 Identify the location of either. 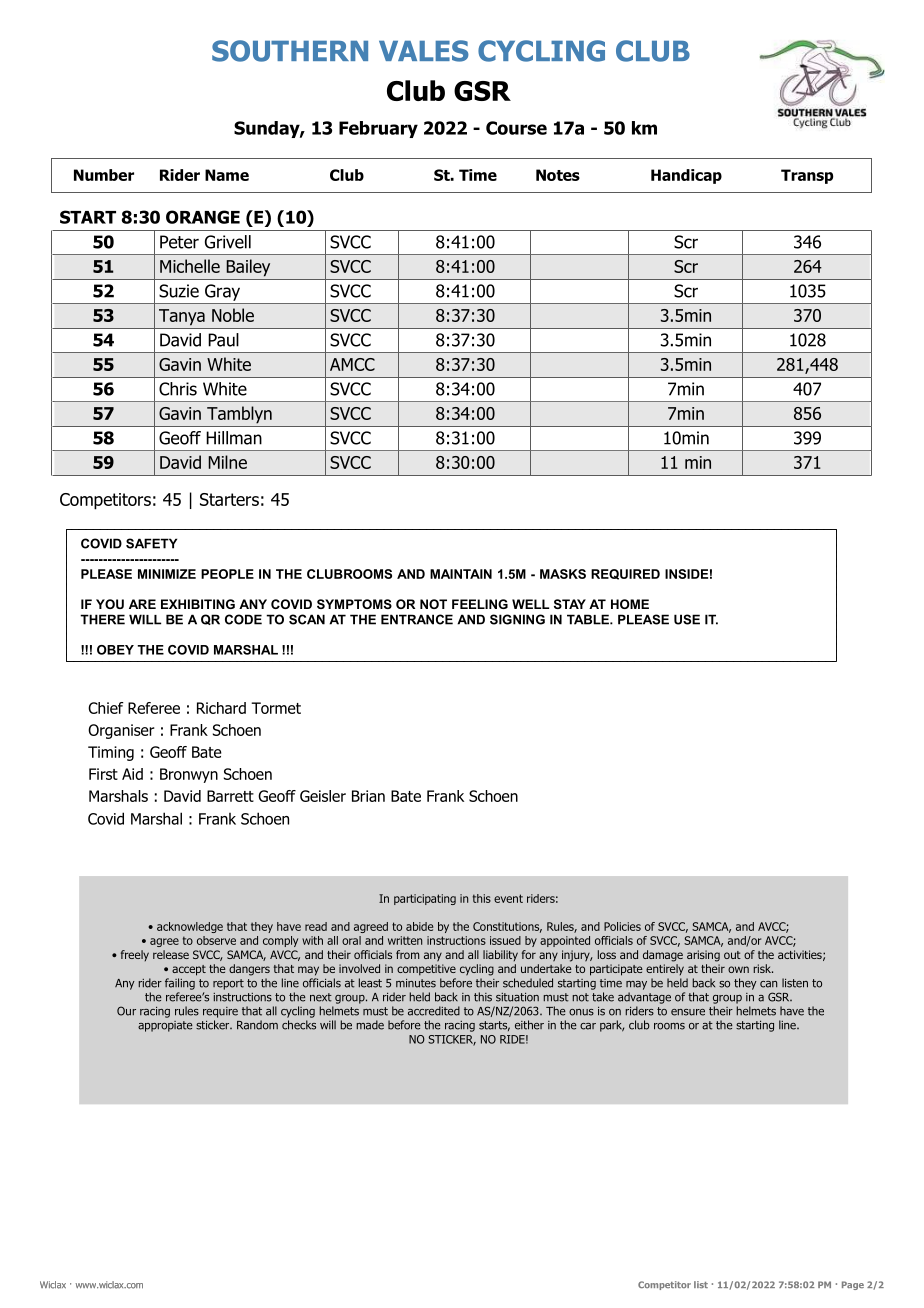
(529, 1025).
